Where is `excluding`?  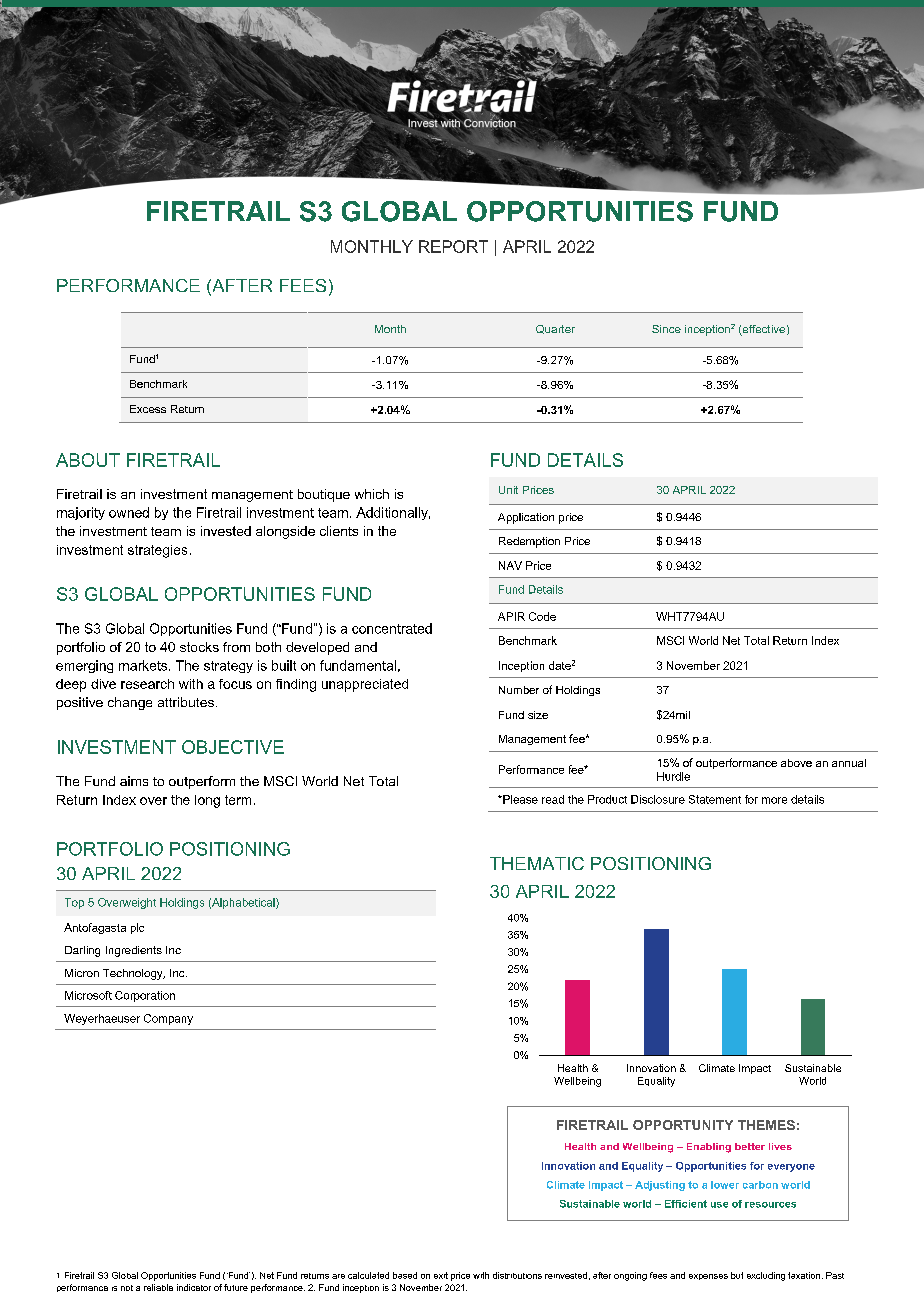 excluding is located at coordinates (766, 1276).
